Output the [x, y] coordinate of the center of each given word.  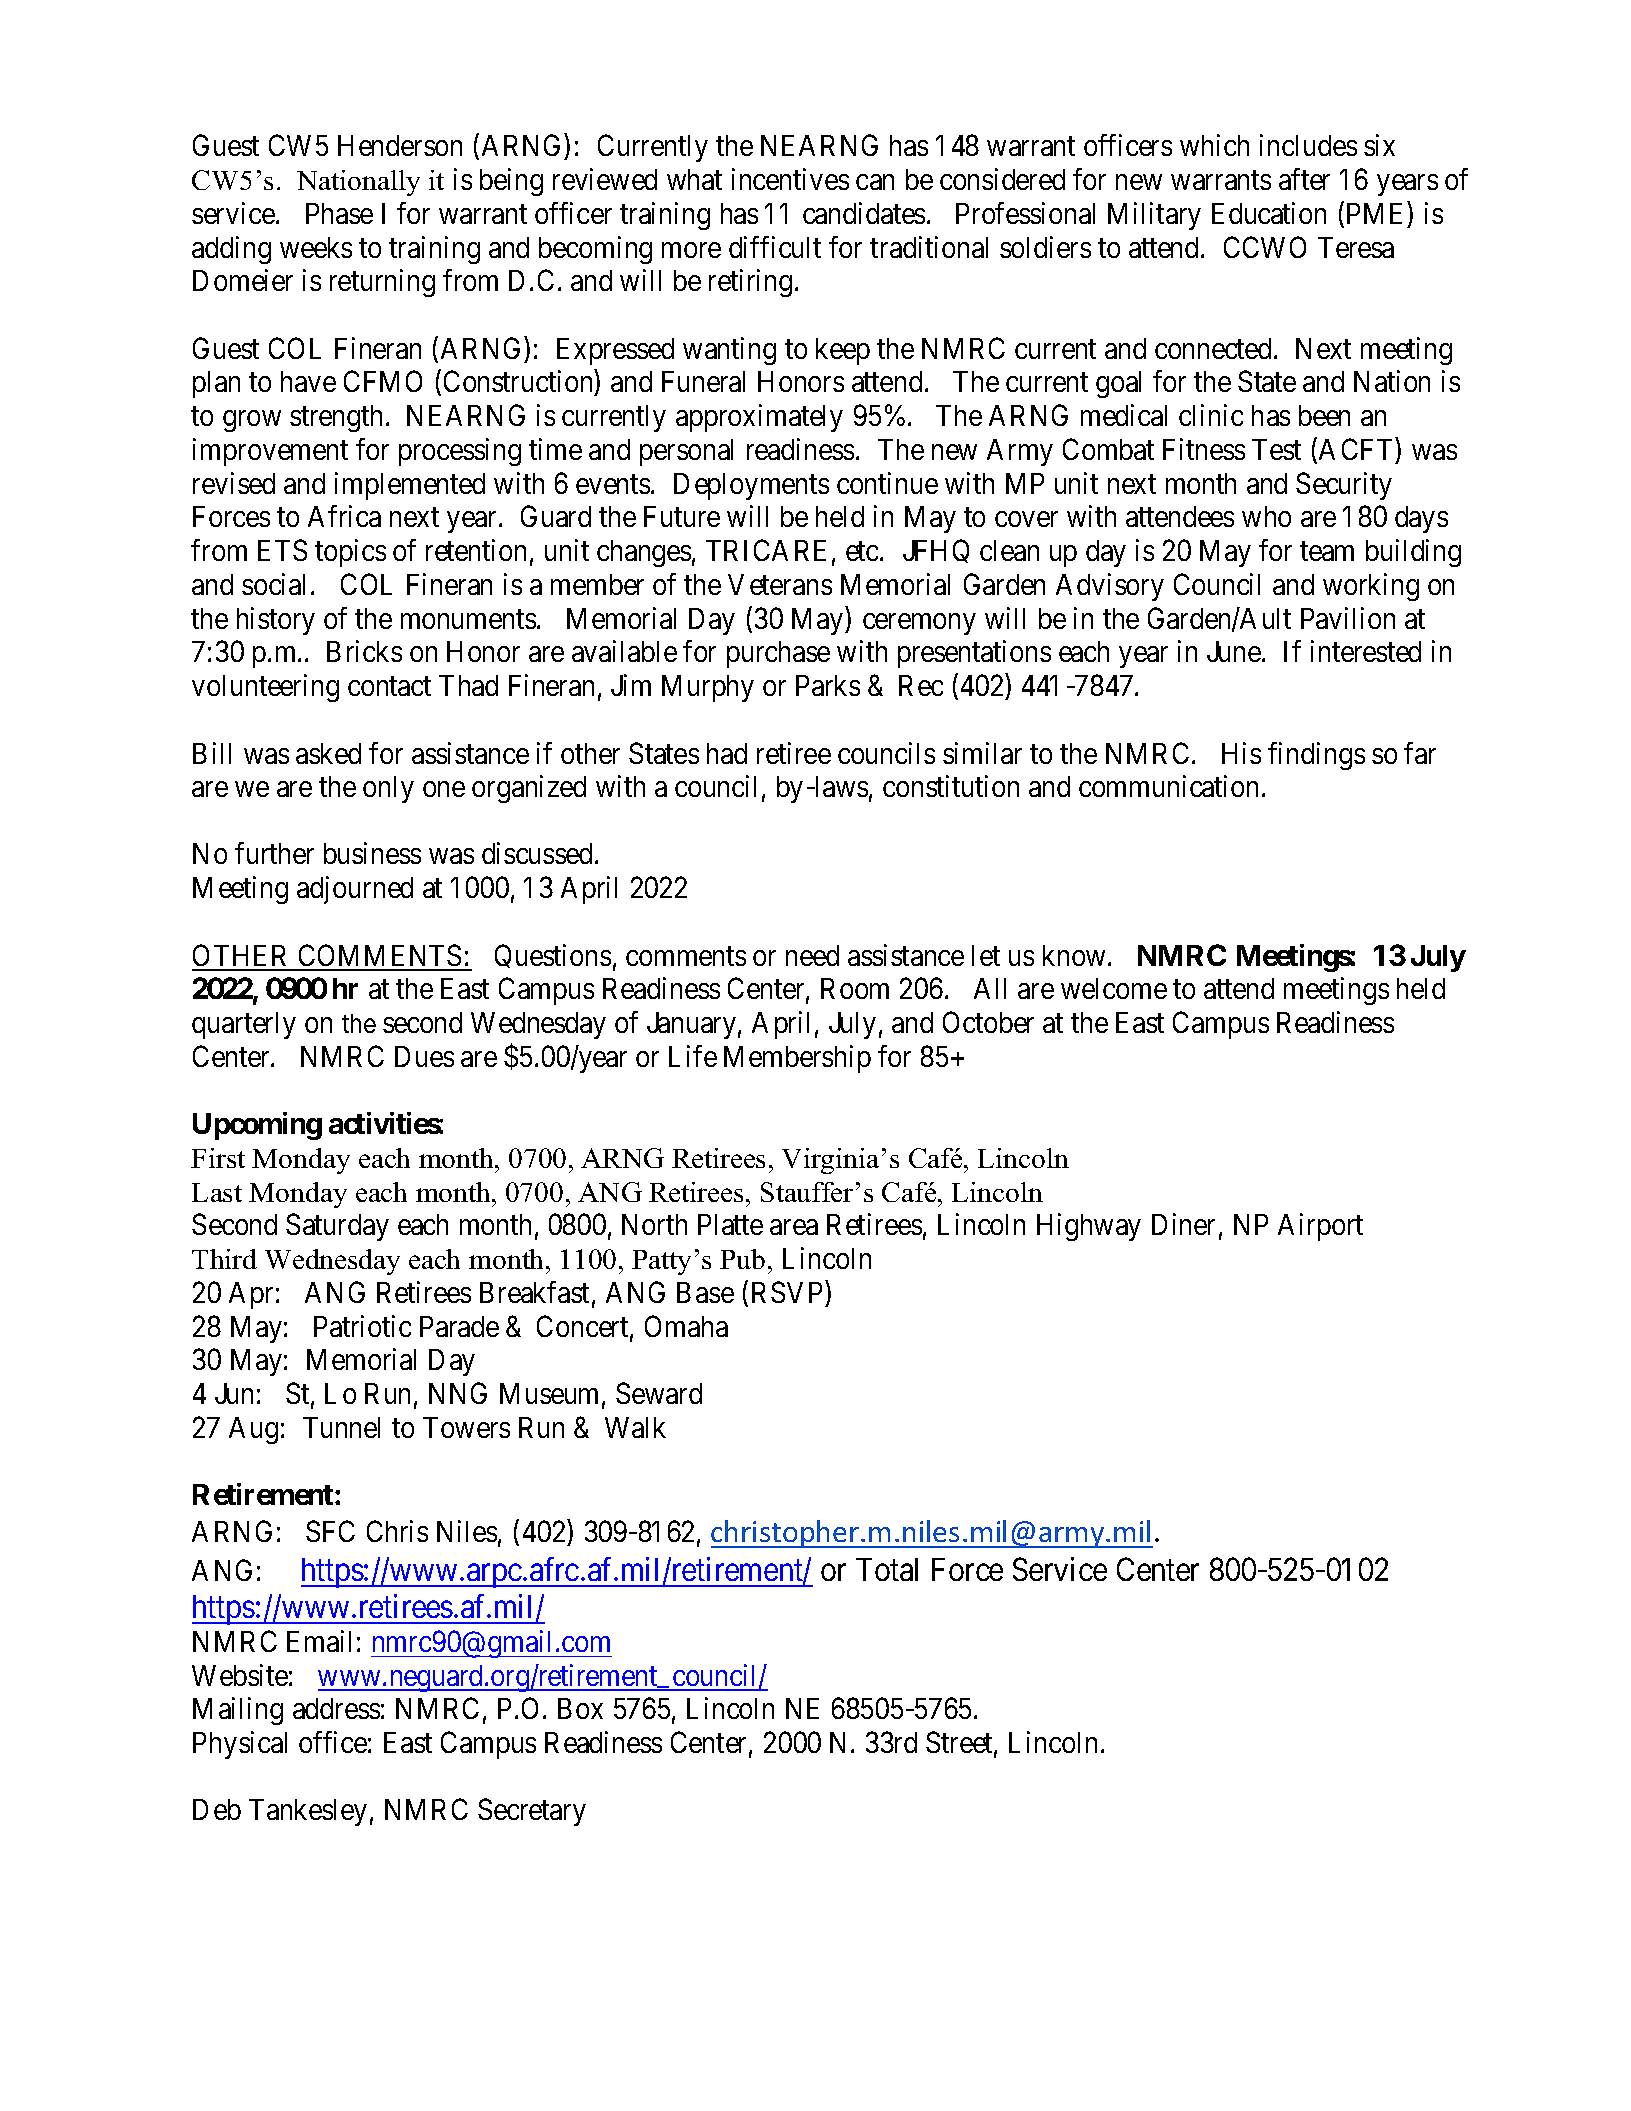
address [336, 1708]
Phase [339, 213]
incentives [790, 179]
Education [1269, 213]
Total [887, 1569]
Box [580, 1708]
